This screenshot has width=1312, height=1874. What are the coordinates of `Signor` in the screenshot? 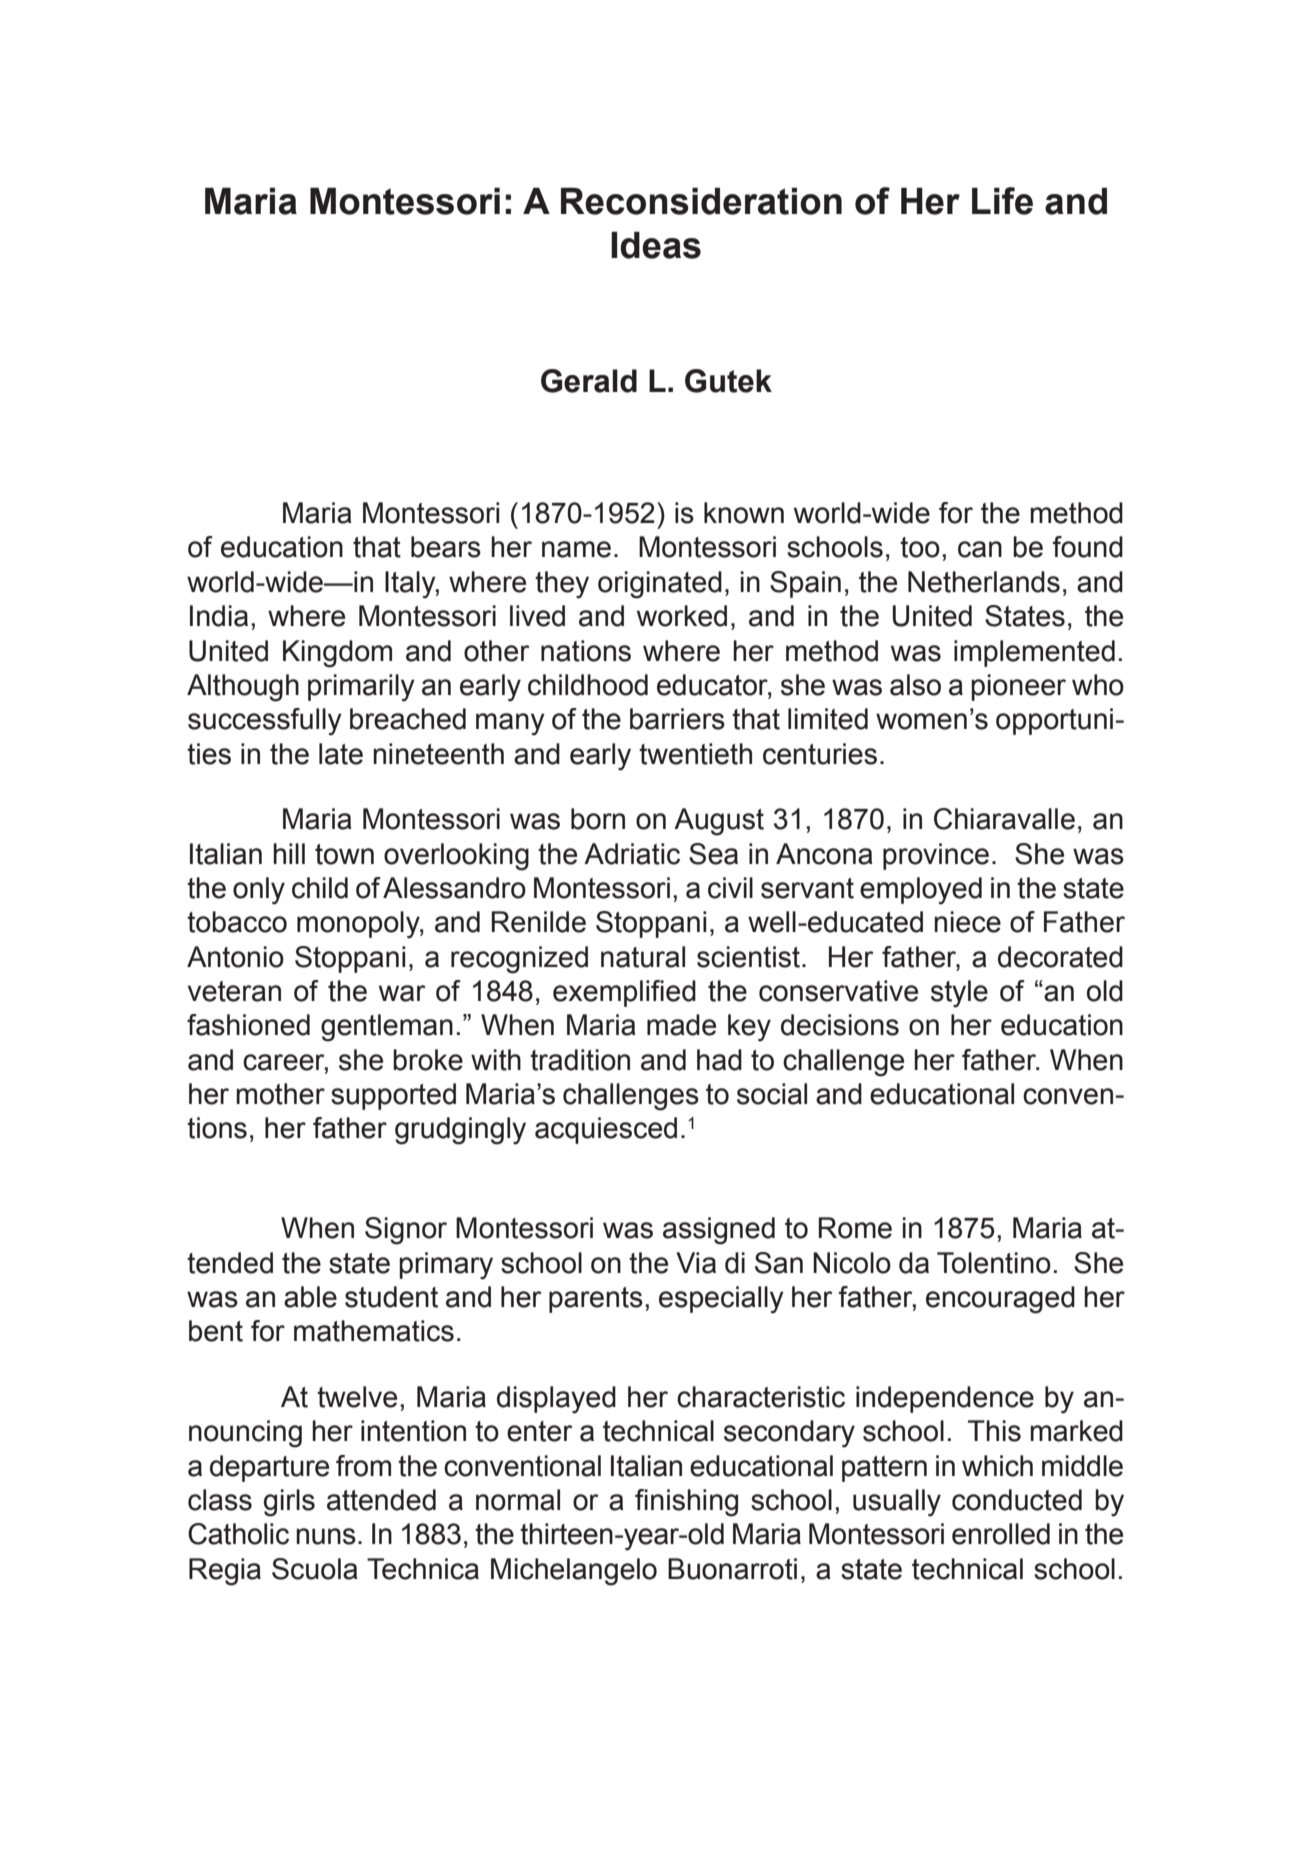 It's located at (406, 1231).
